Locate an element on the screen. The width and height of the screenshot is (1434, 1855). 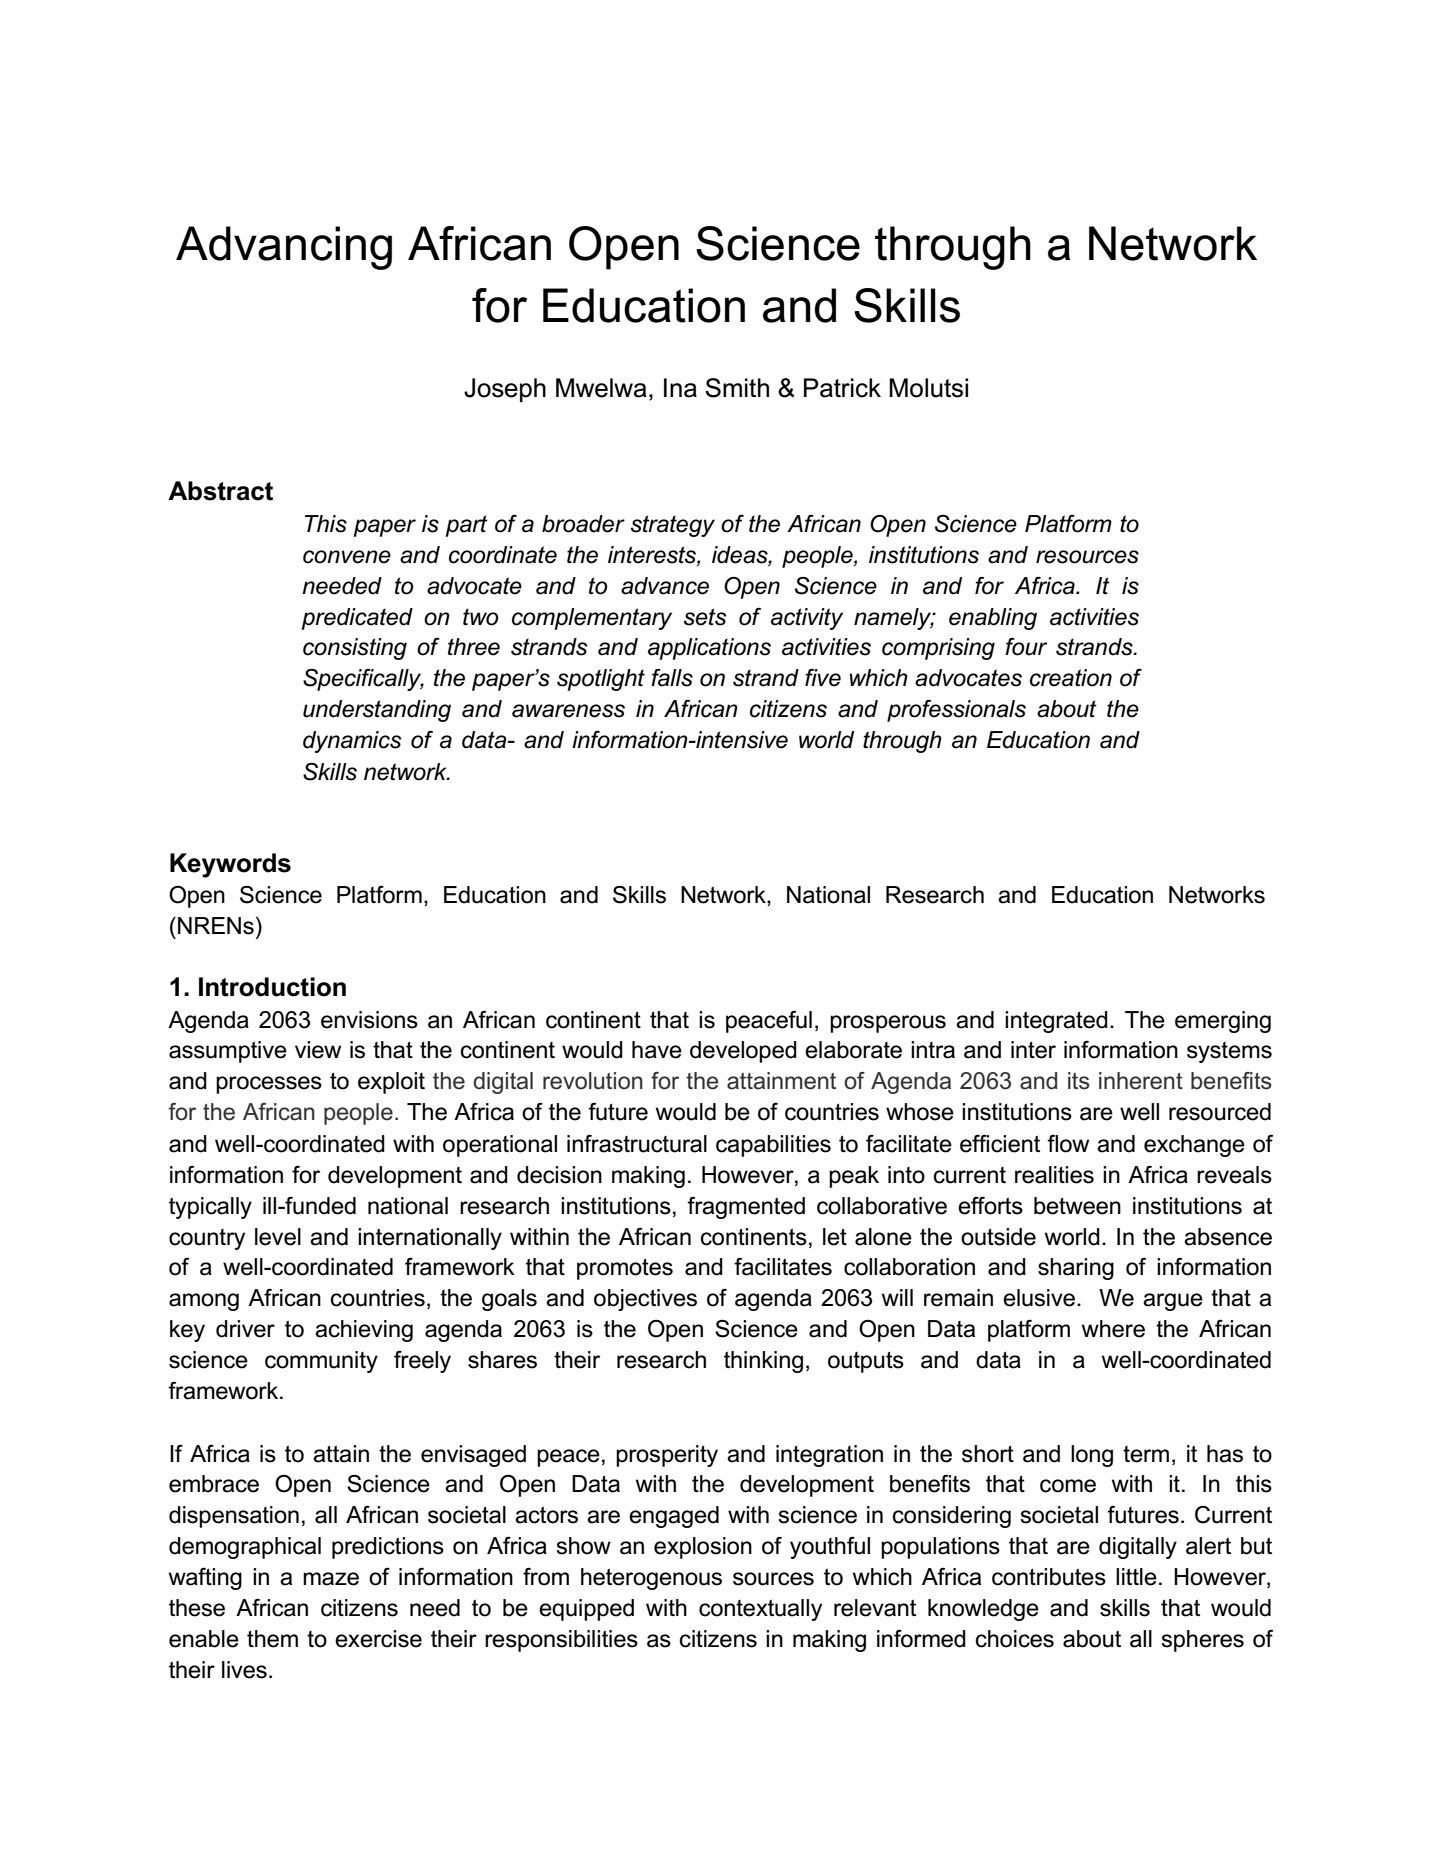
little is located at coordinates (1136, 1577).
